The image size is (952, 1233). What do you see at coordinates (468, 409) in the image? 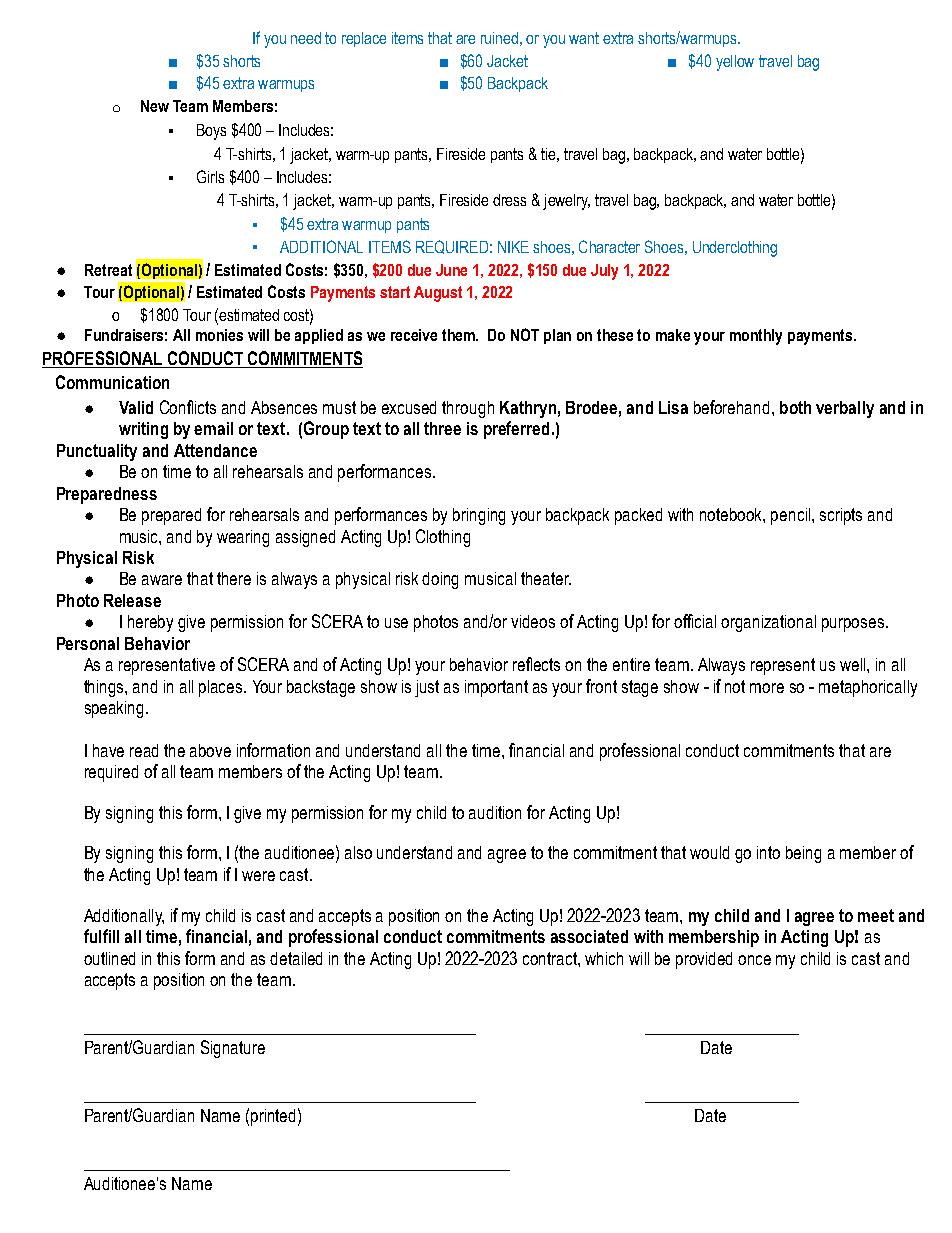
I see `through` at bounding box center [468, 409].
